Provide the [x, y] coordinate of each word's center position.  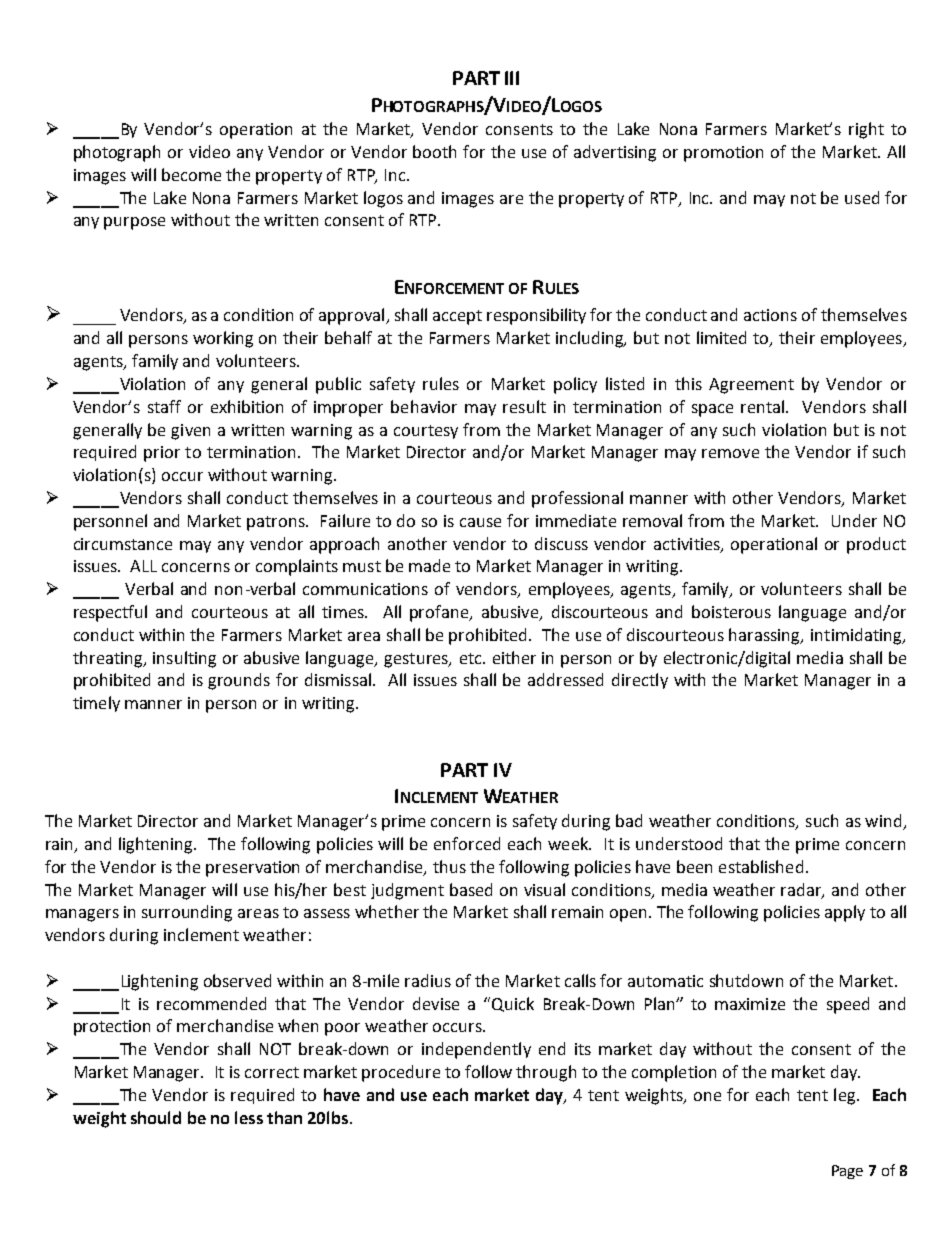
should [156, 1117]
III [512, 78]
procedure [401, 1073]
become [191, 174]
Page [847, 1172]
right [866, 130]
